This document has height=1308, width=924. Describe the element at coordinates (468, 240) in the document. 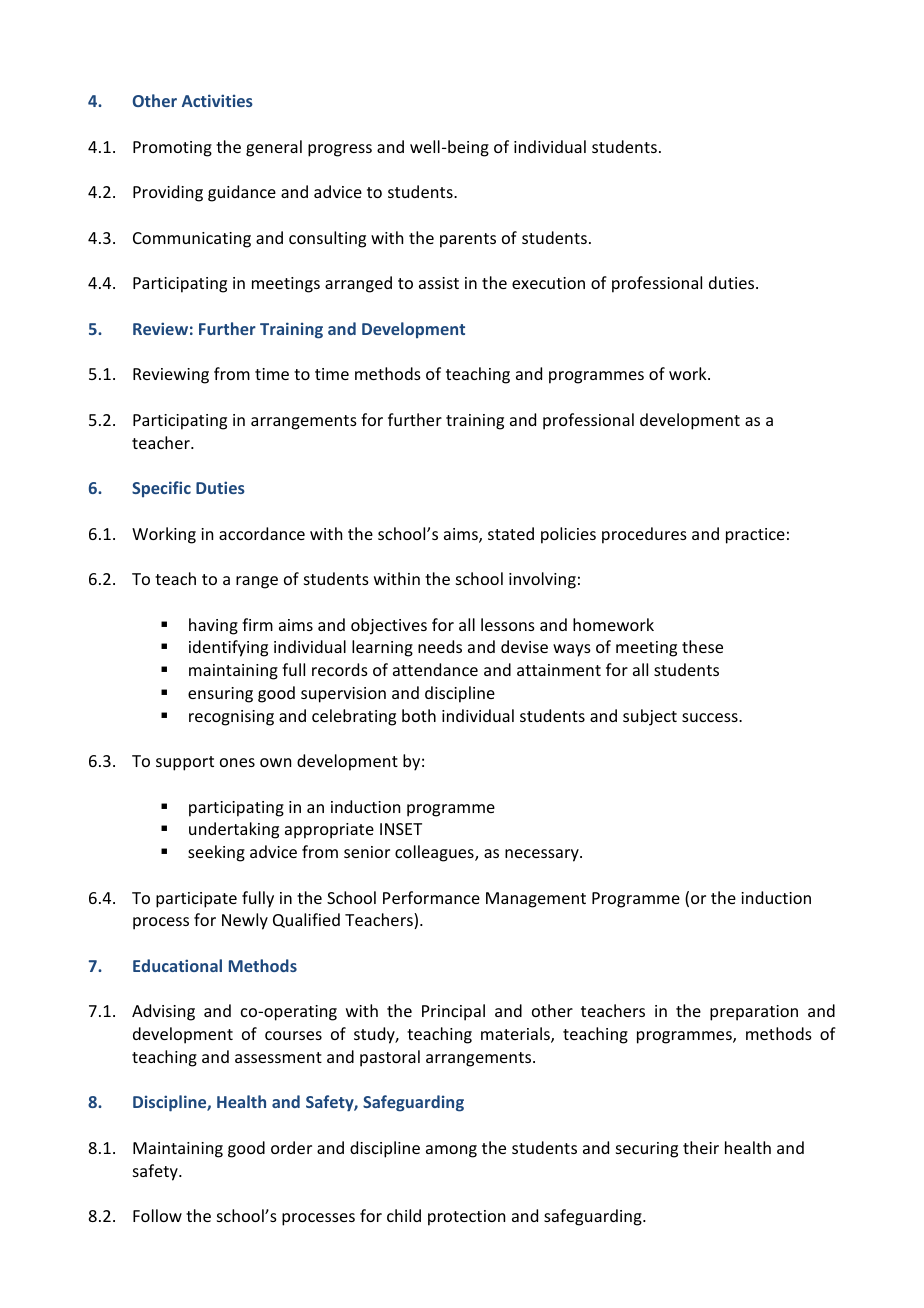

I see `parents` at that location.
